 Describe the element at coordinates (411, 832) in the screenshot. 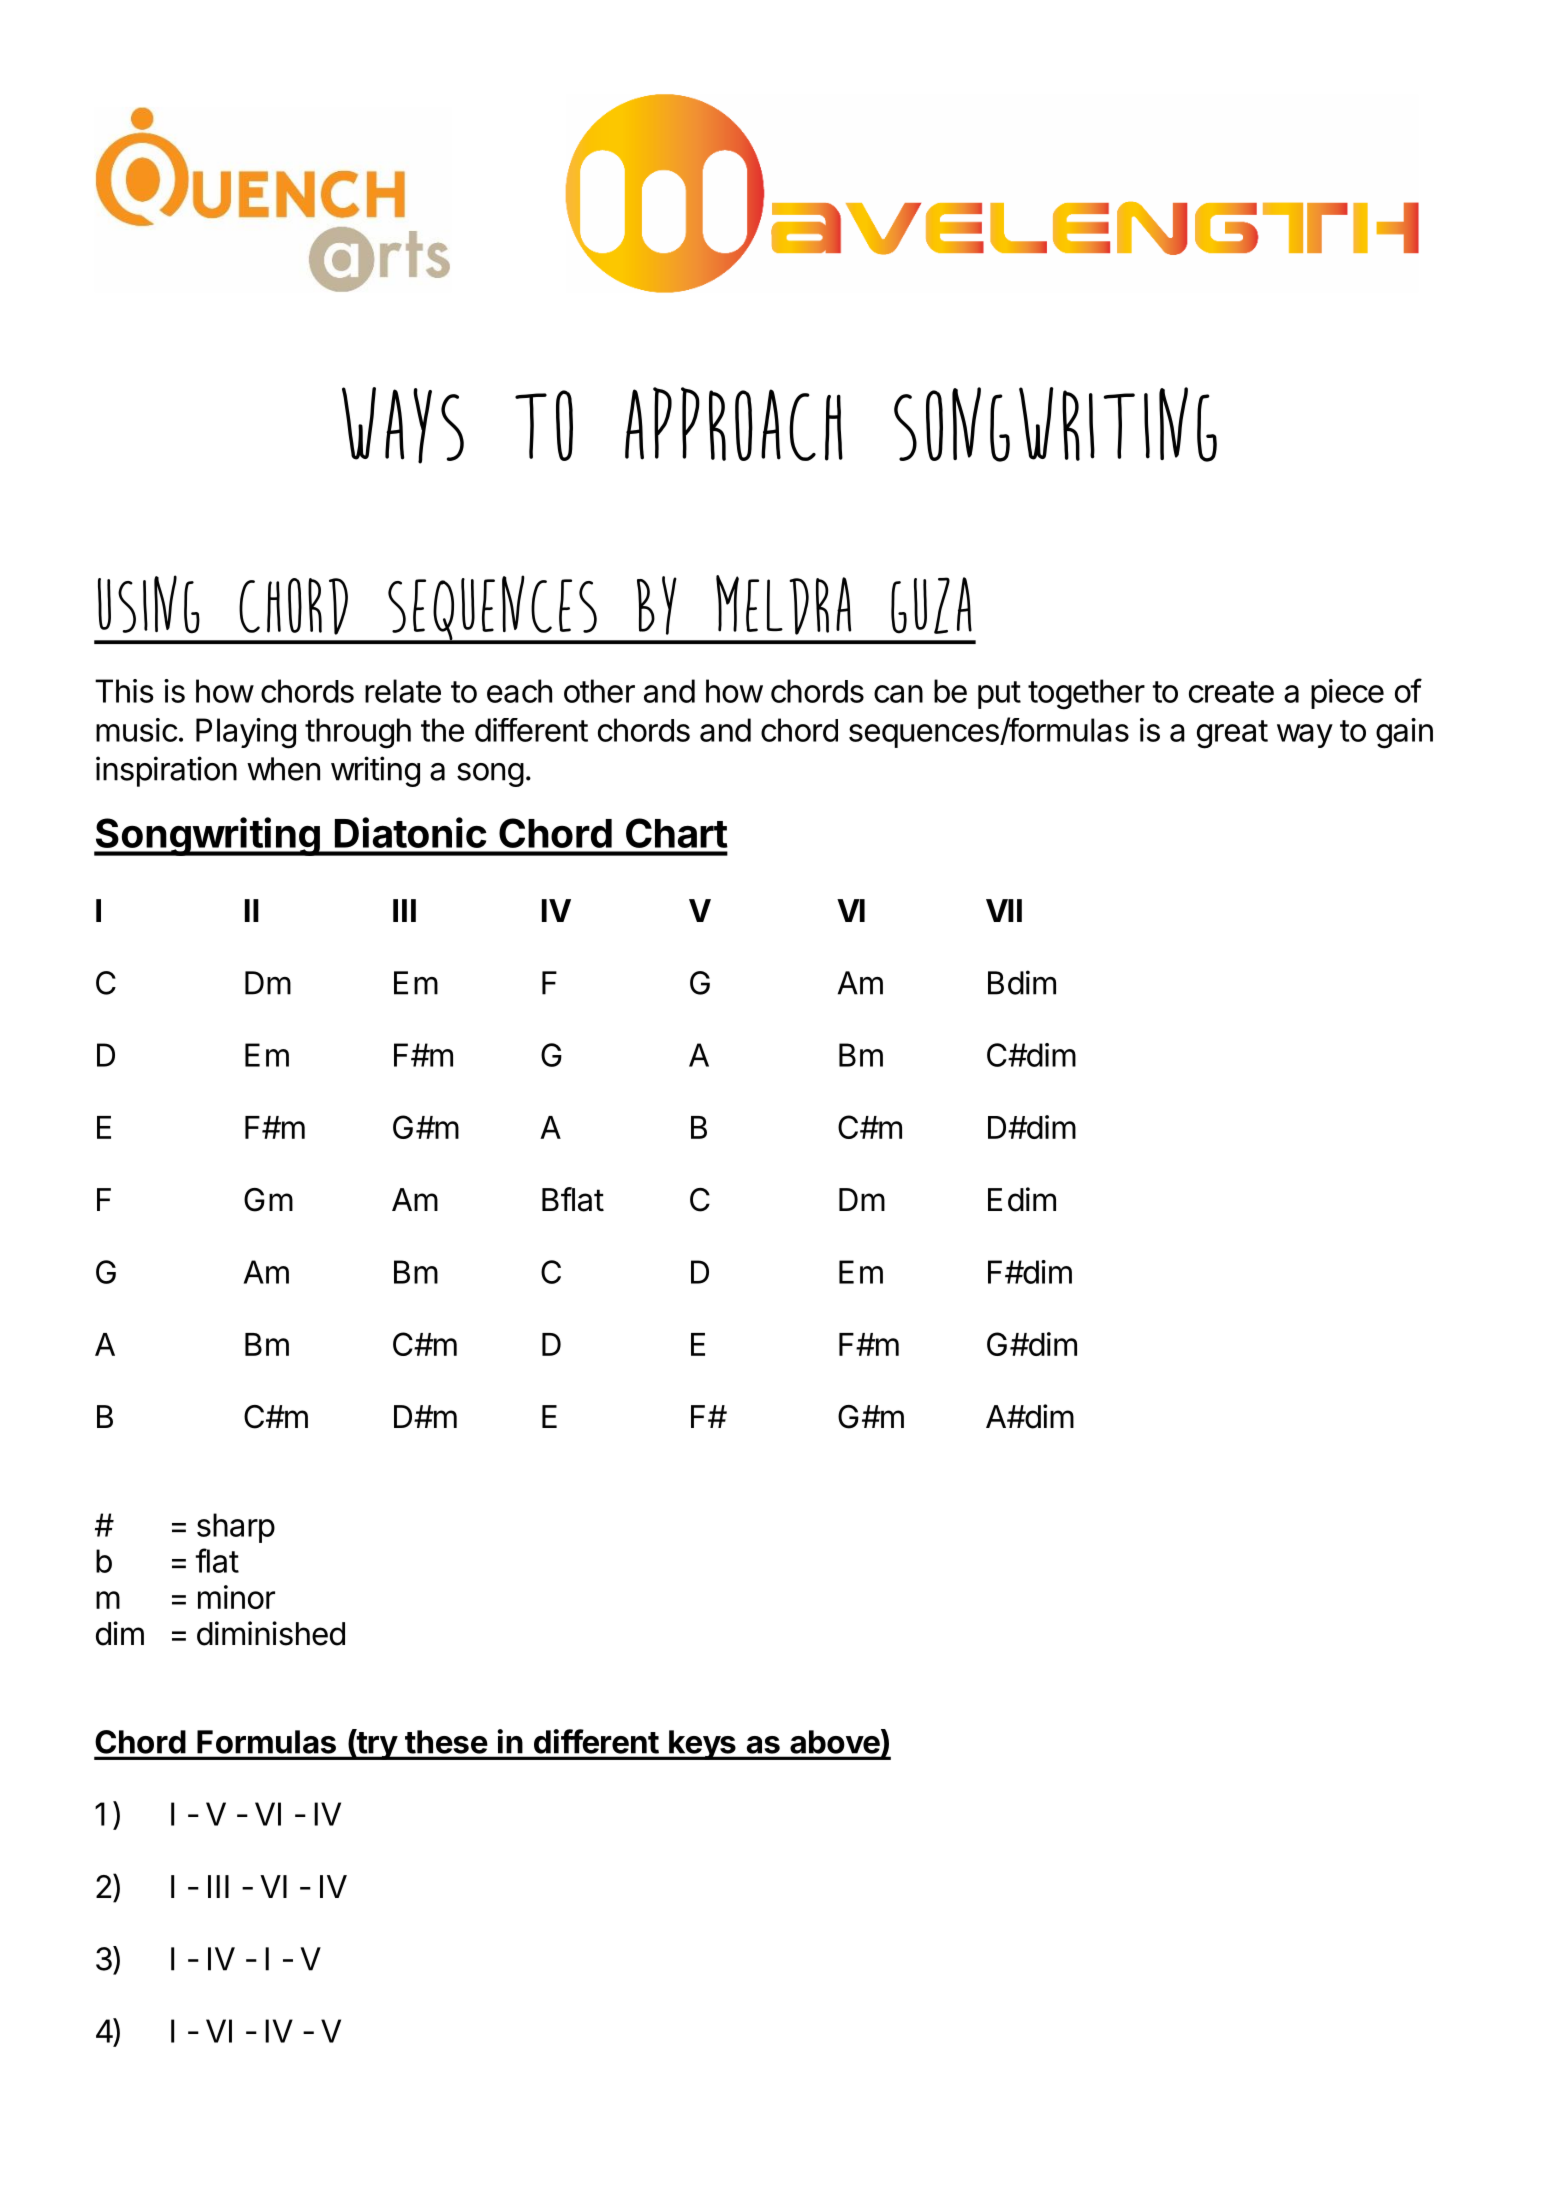

I see `Diatonic` at that location.
